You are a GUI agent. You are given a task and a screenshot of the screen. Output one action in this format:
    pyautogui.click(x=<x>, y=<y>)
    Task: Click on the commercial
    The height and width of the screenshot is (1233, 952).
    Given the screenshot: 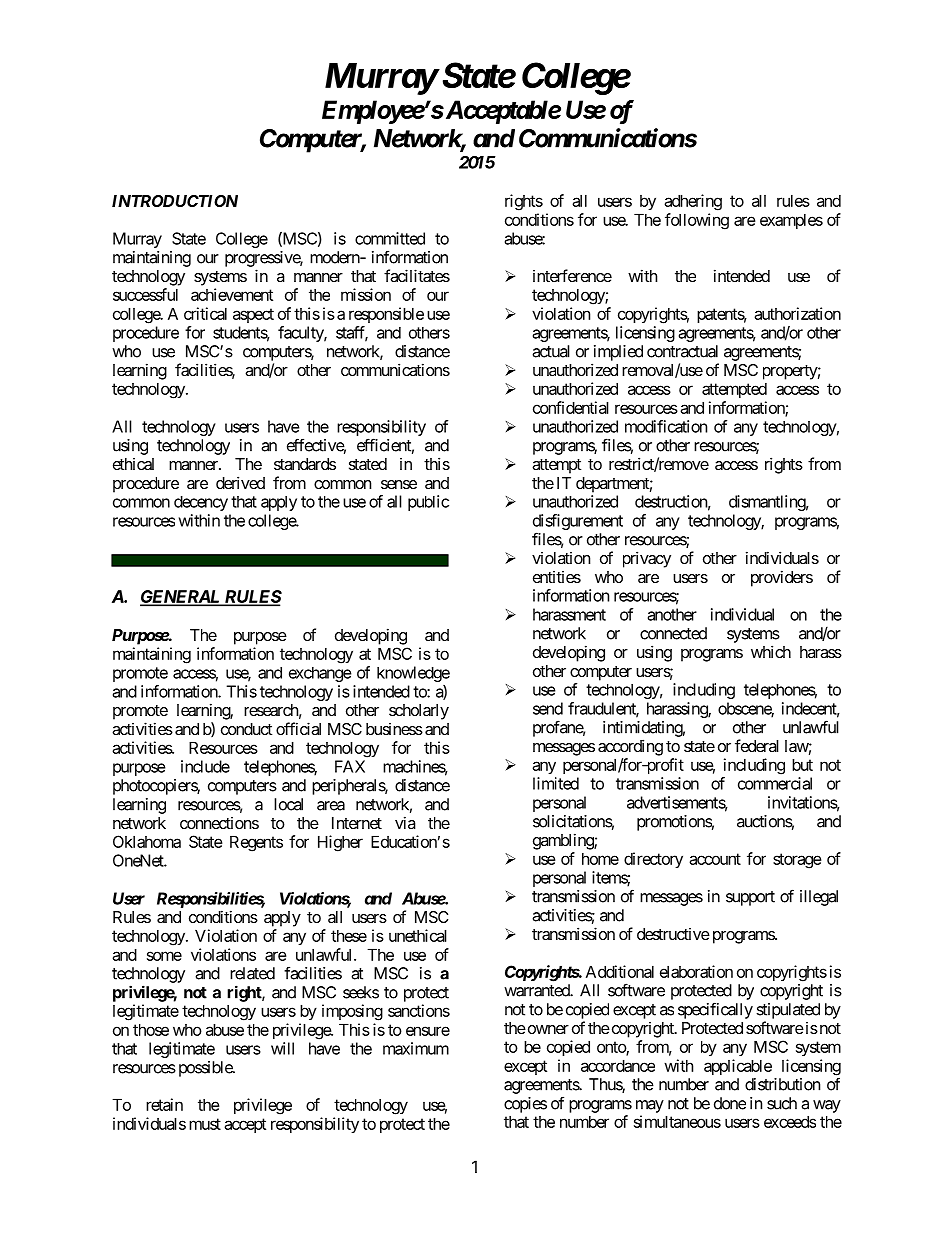 What is the action you would take?
    pyautogui.click(x=775, y=783)
